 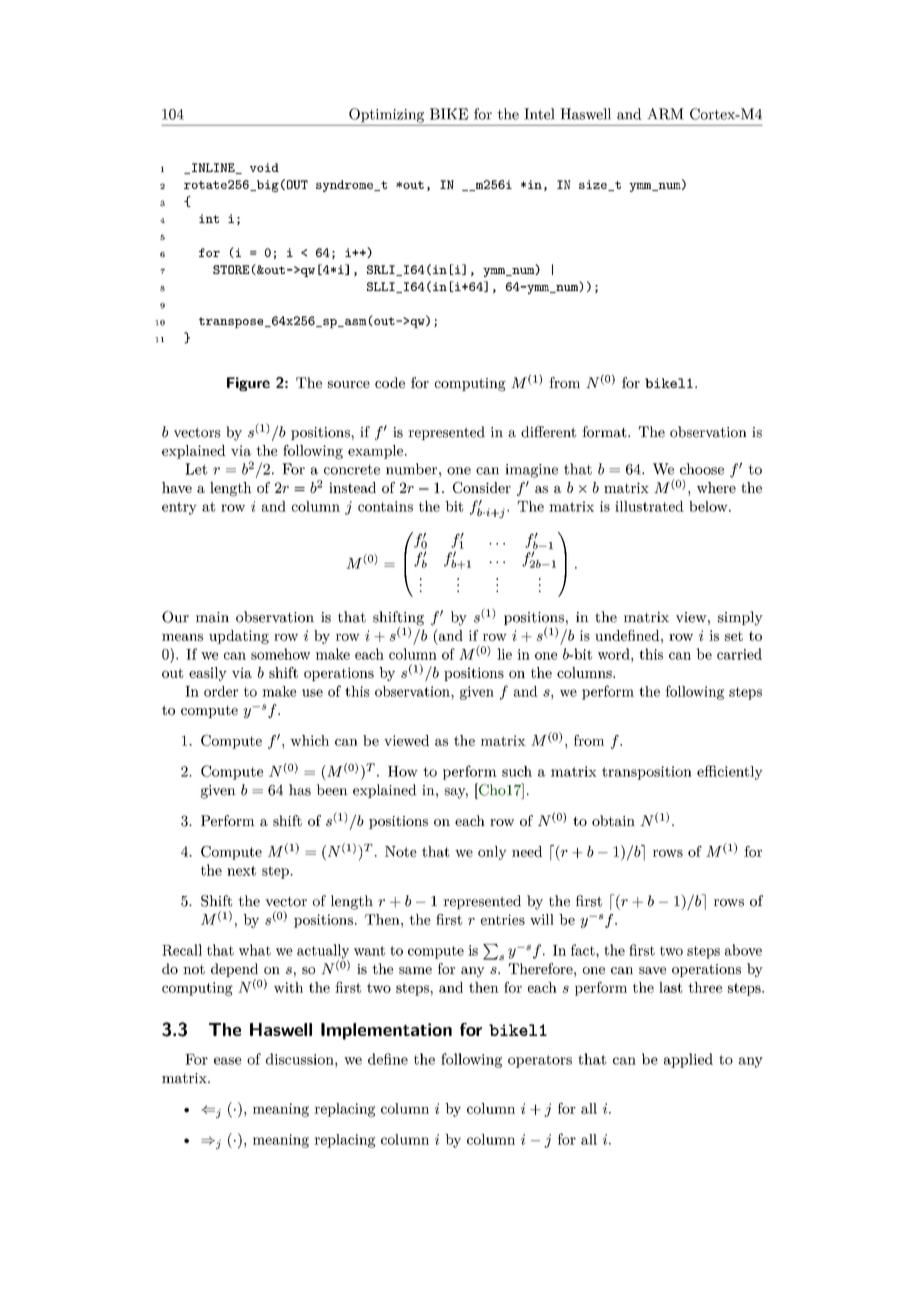 What do you see at coordinates (740, 618) in the screenshot?
I see `simply` at bounding box center [740, 618].
